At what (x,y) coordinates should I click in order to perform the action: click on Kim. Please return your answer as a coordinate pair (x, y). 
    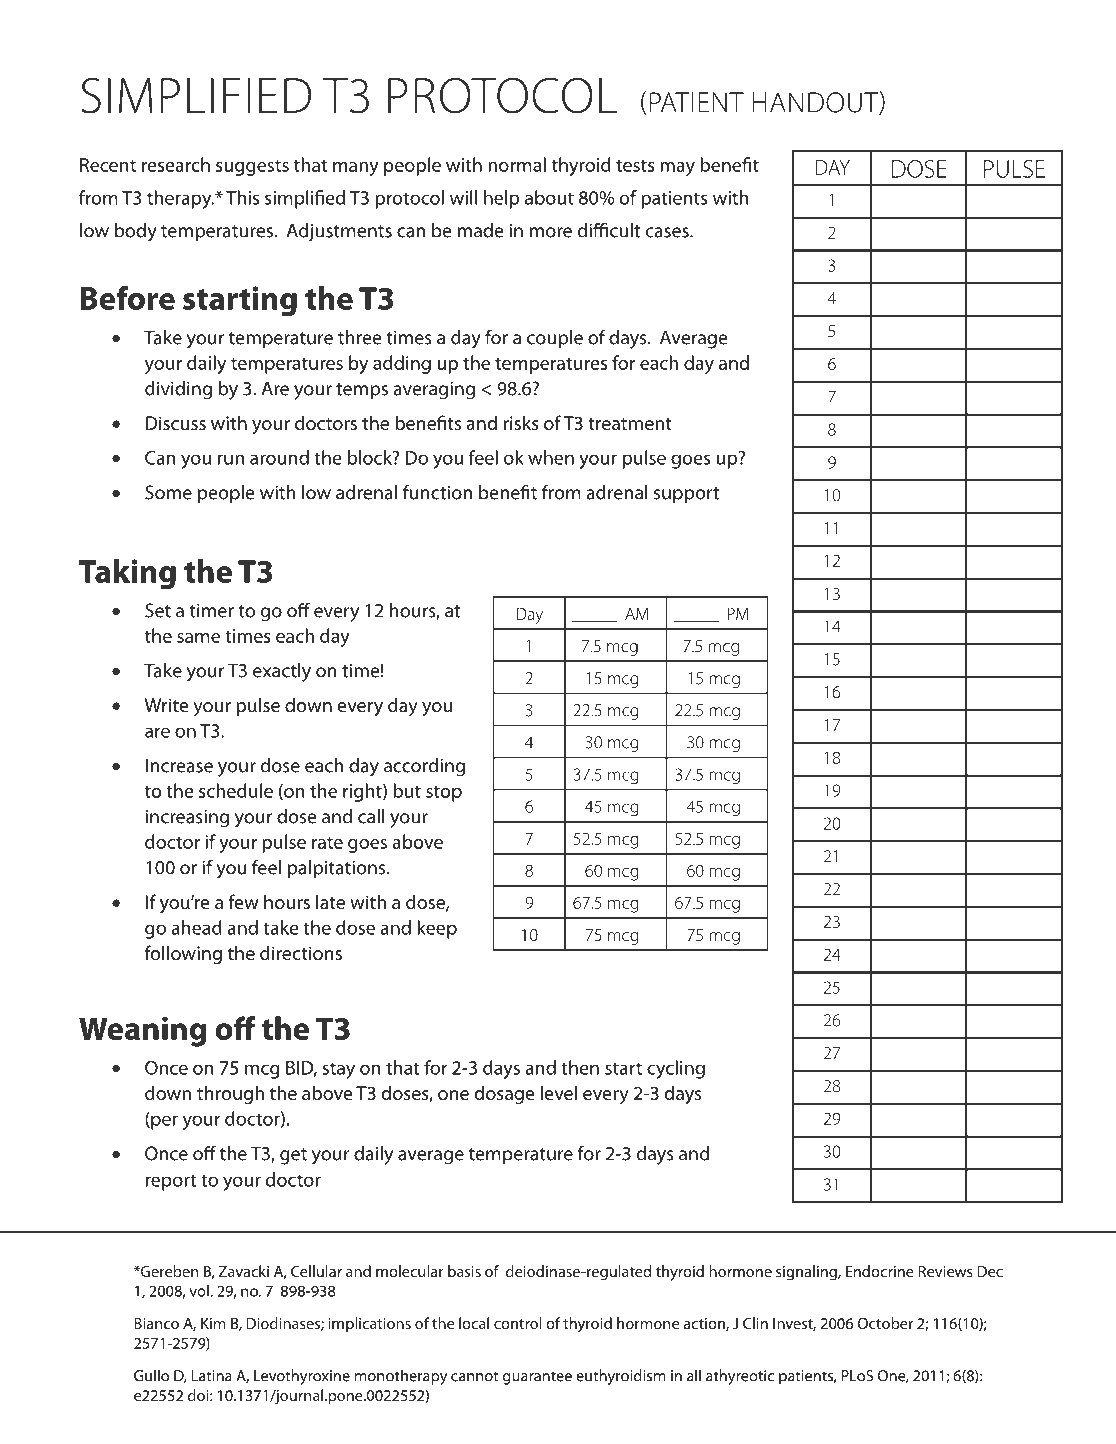
    Looking at the image, I should click on (213, 1323).
